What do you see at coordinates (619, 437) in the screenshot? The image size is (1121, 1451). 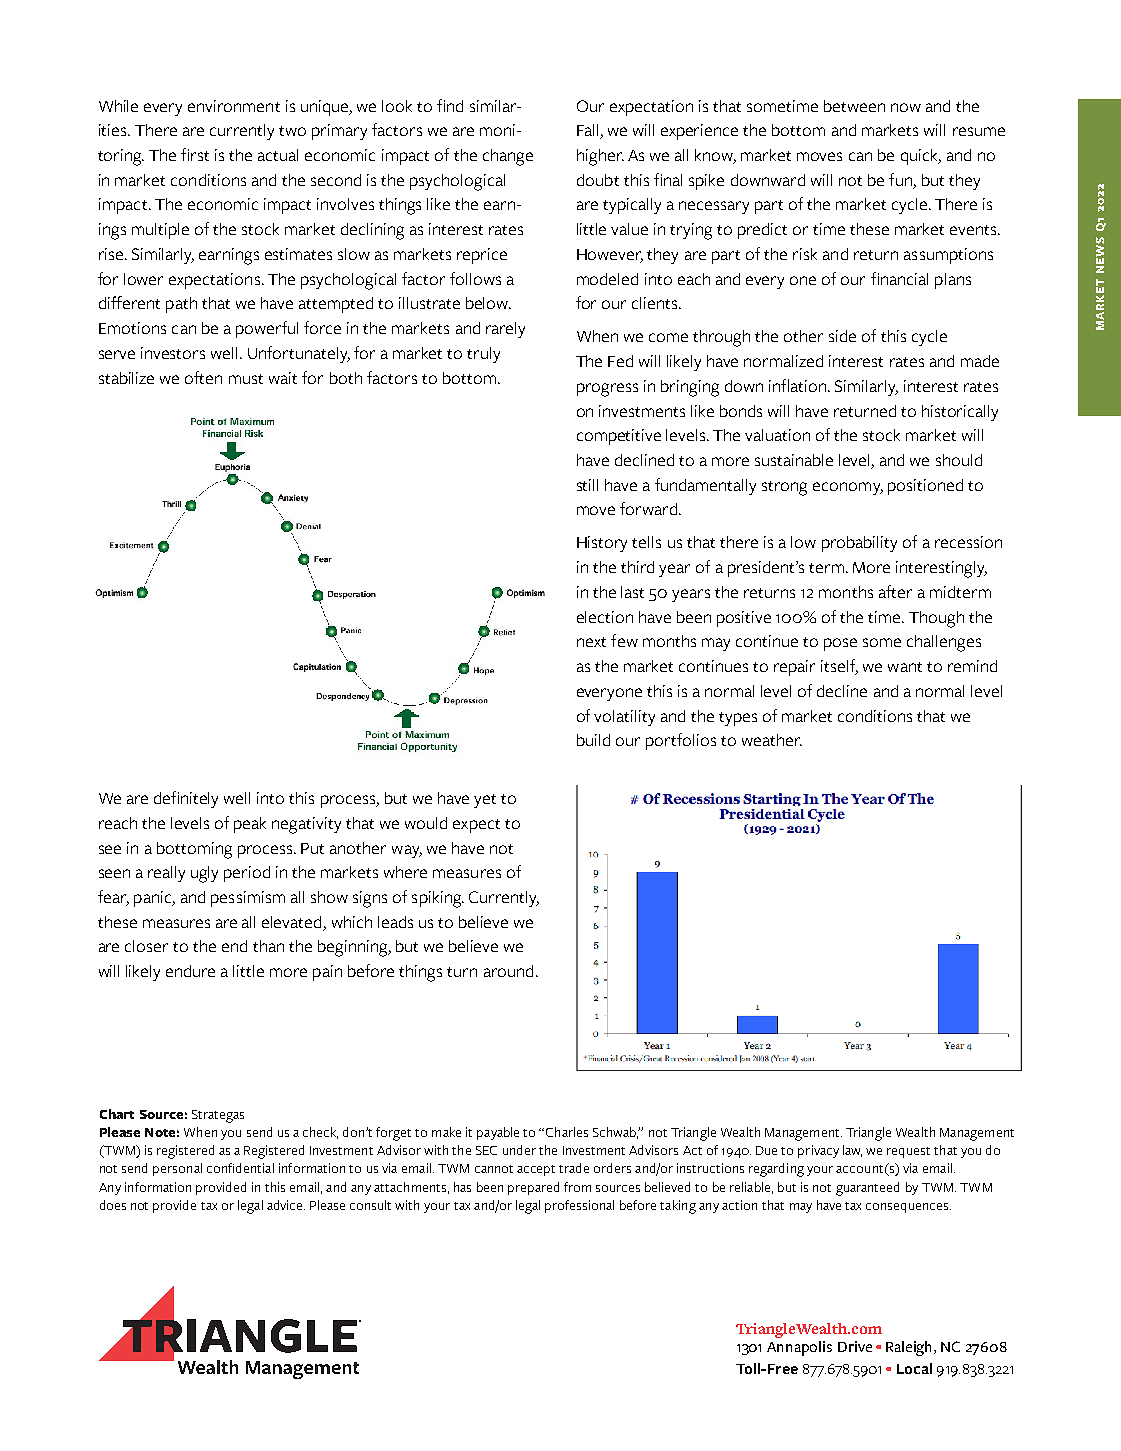 I see `competitive` at bounding box center [619, 437].
